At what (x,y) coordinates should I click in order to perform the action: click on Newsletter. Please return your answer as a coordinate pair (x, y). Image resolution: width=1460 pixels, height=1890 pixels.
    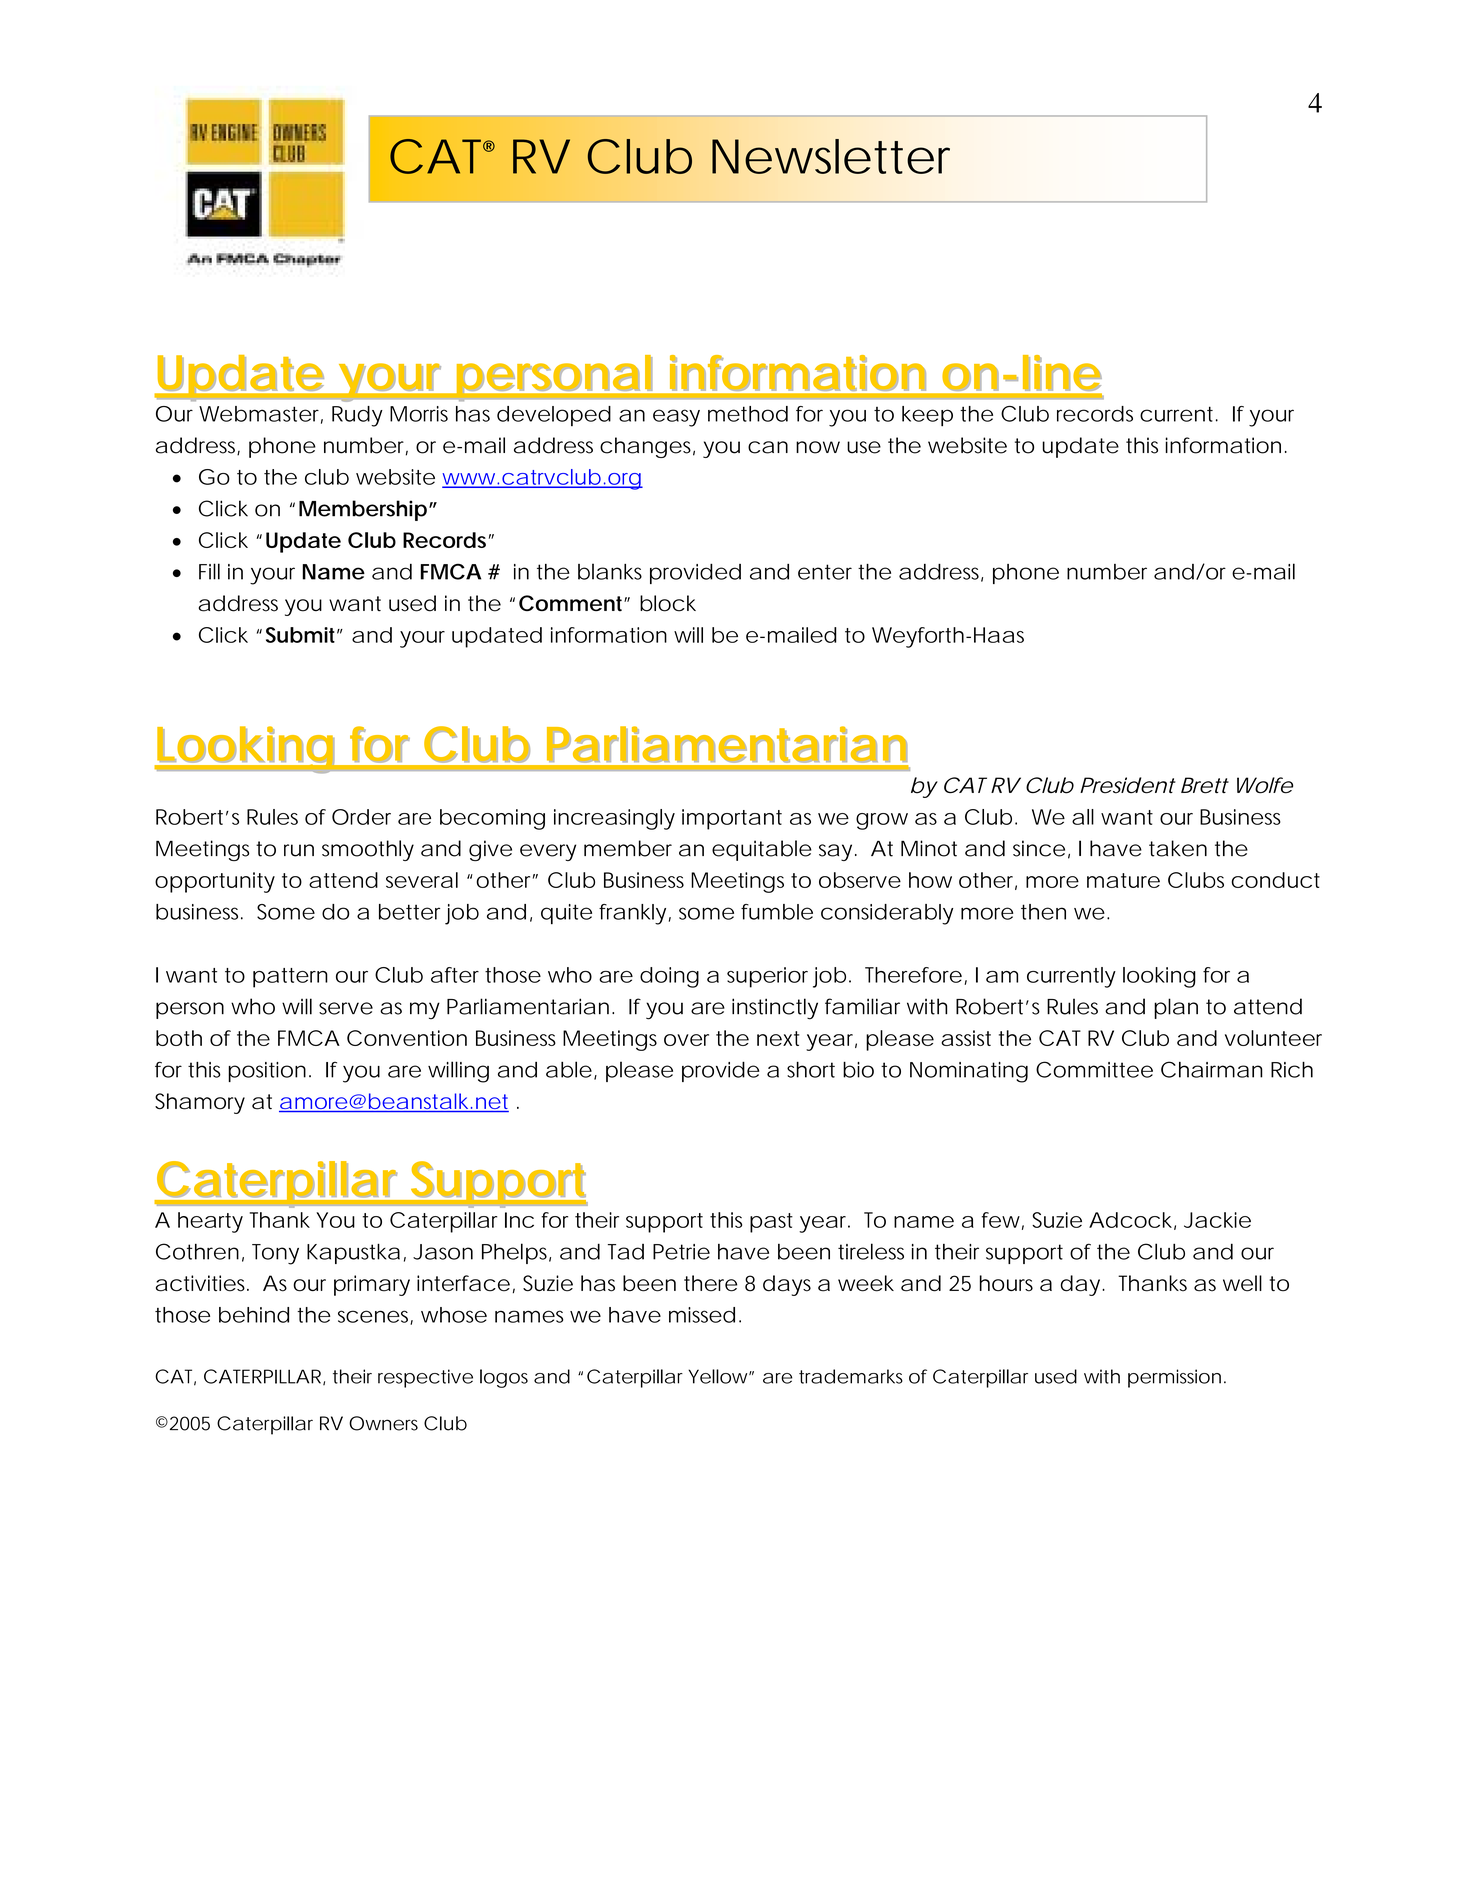
    Looking at the image, I should click on (831, 156).
